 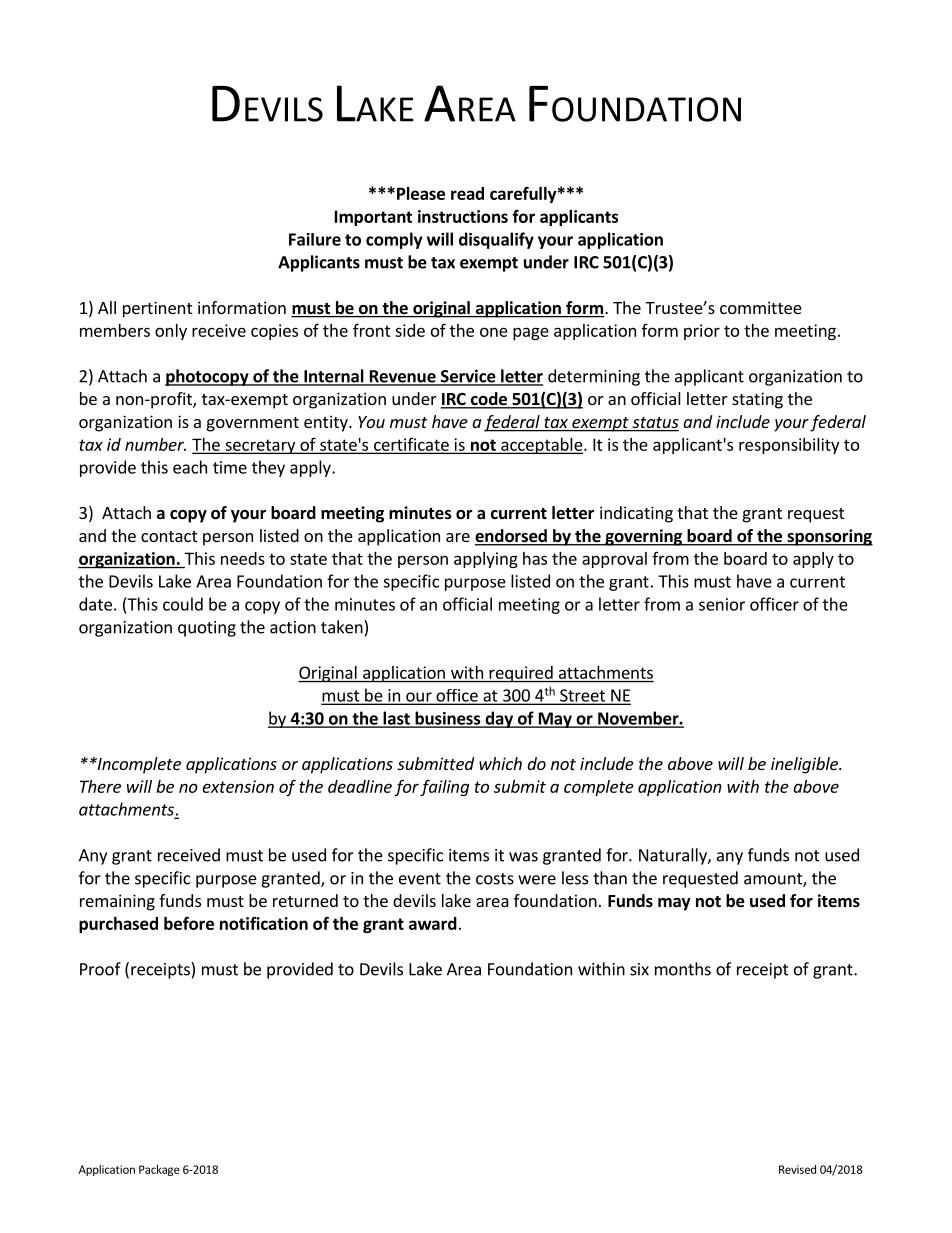 What do you see at coordinates (207, 629) in the page?
I see `quoting` at bounding box center [207, 629].
